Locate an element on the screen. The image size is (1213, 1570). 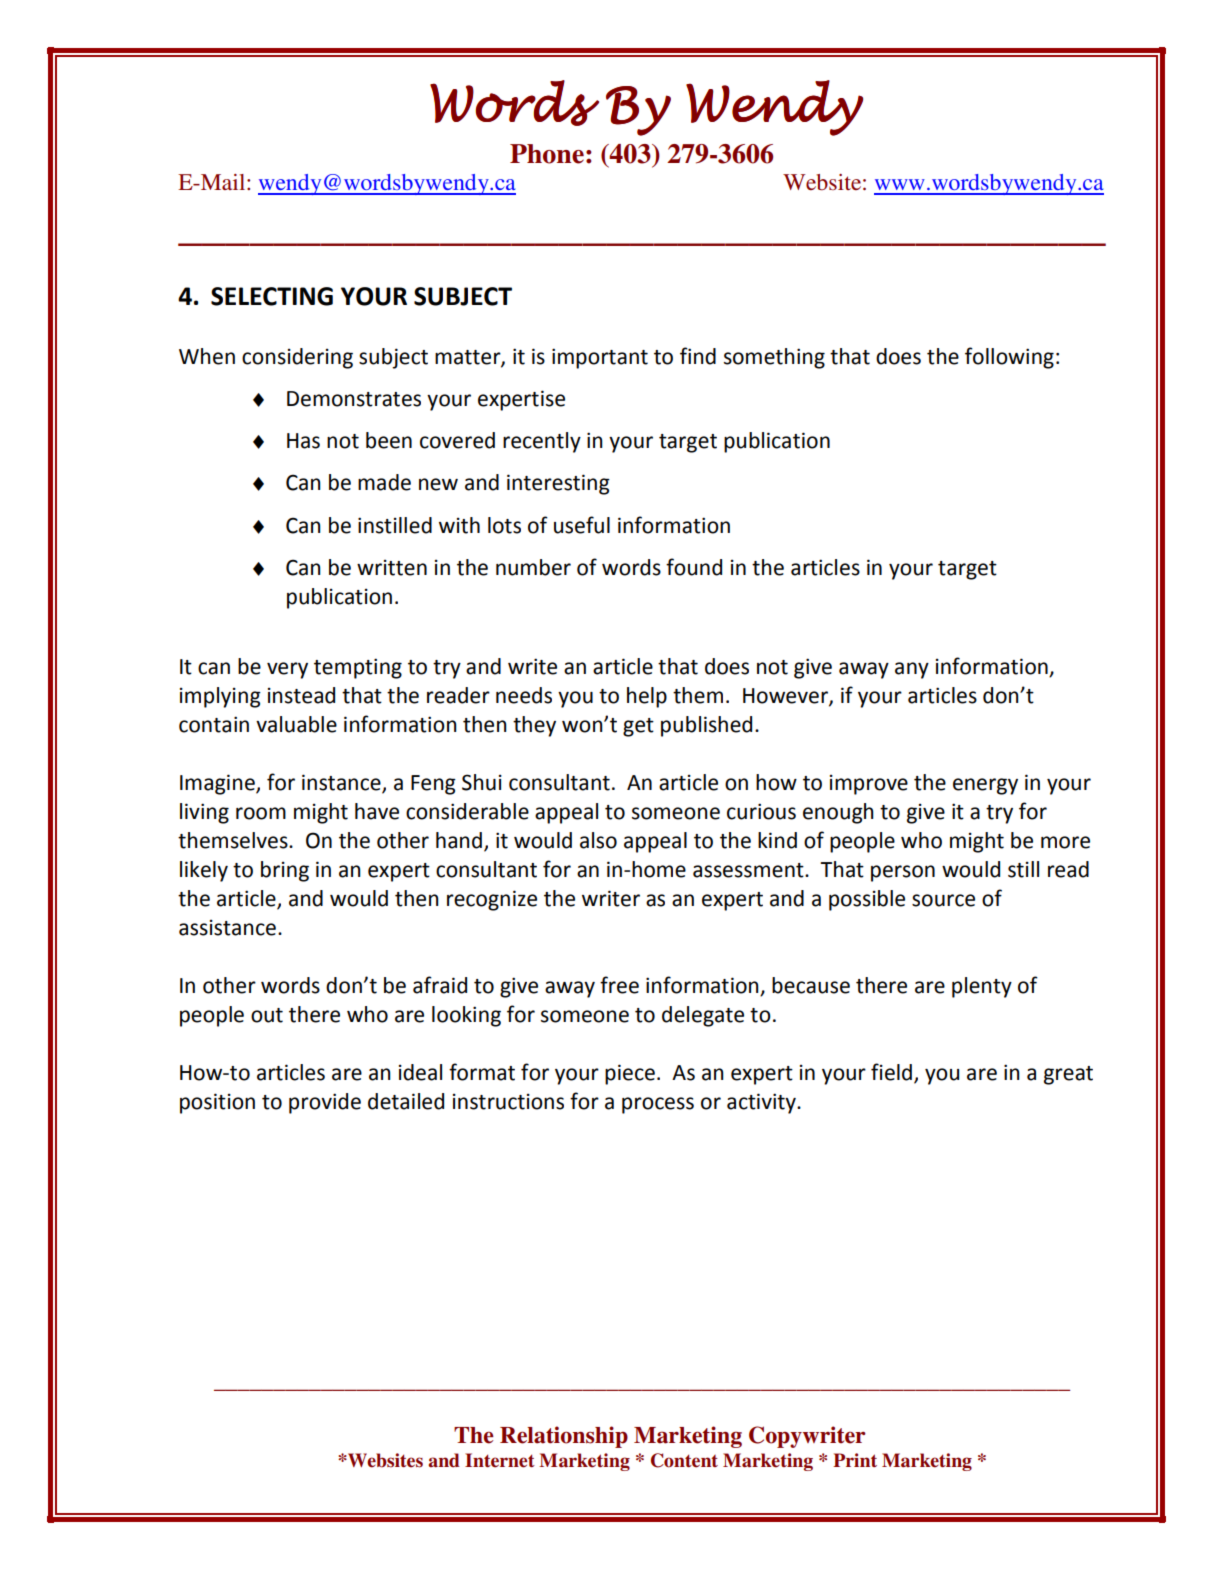
source is located at coordinates (943, 900).
